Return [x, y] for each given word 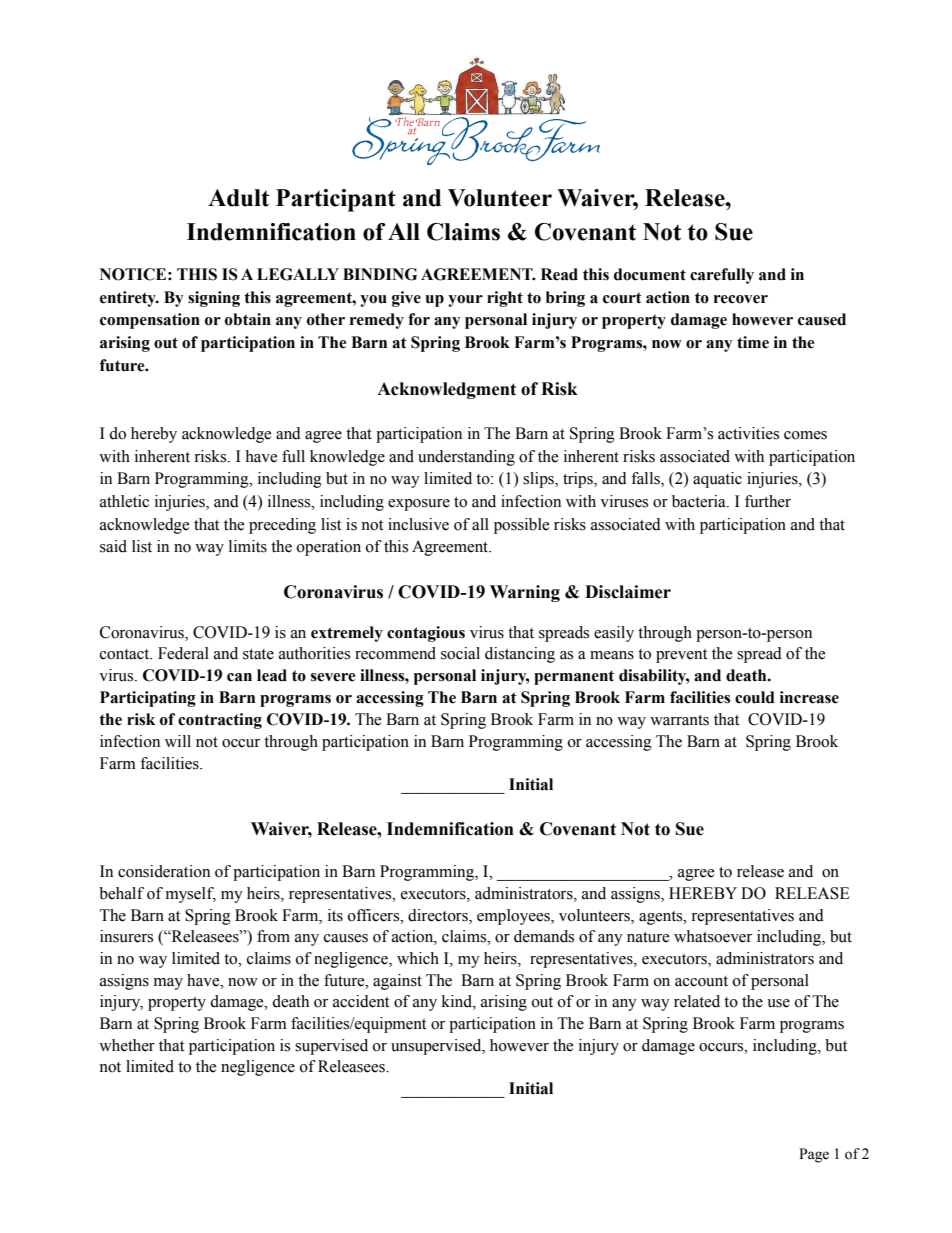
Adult [238, 198]
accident [361, 1001]
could [755, 697]
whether [127, 1045]
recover [741, 299]
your [465, 301]
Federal [183, 653]
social [460, 653]
